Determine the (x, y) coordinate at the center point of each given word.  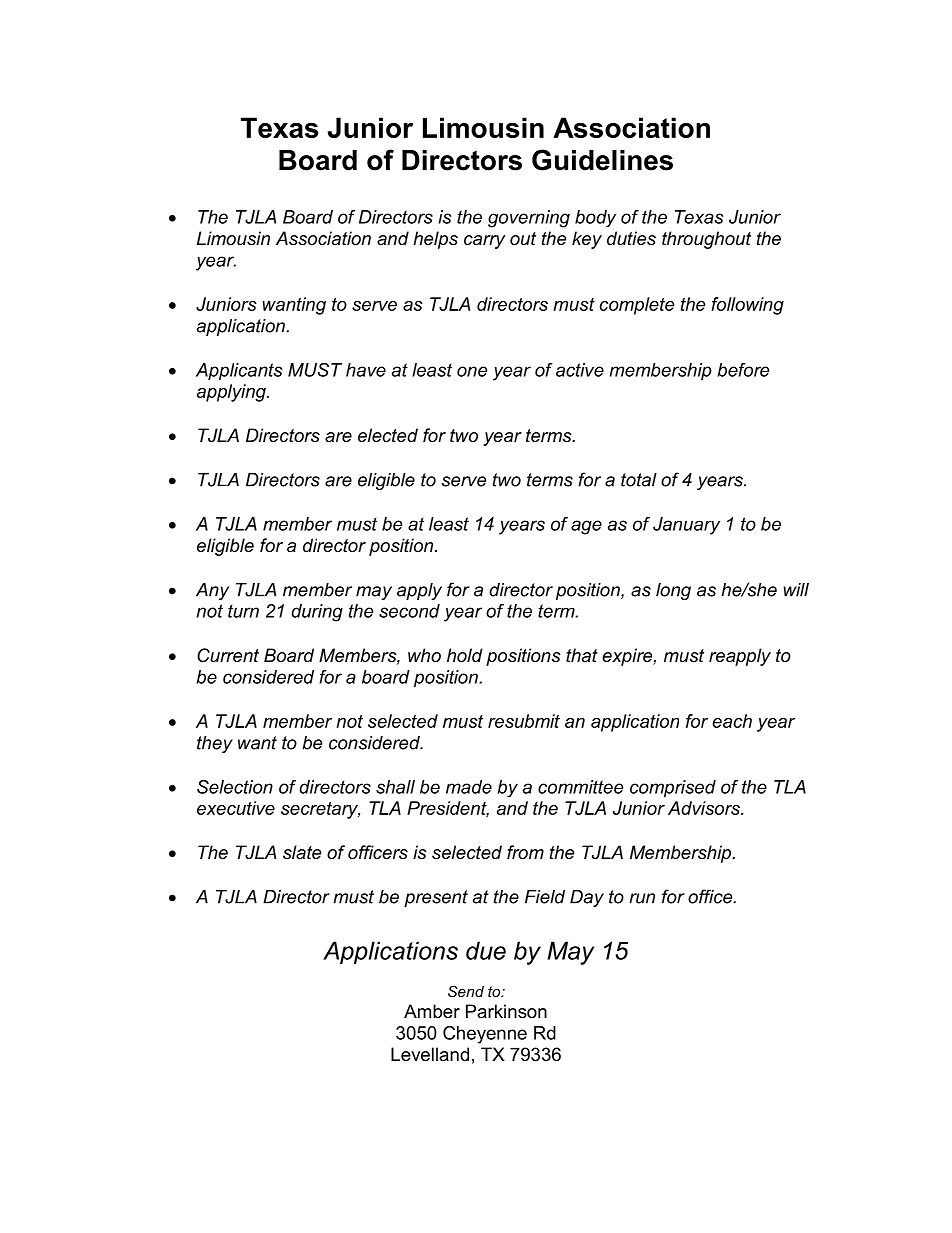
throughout (706, 240)
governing (529, 219)
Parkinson (506, 1011)
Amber (432, 1011)
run (642, 898)
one (472, 371)
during (317, 613)
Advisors (705, 808)
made (469, 787)
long (673, 591)
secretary (320, 810)
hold (465, 655)
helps (435, 240)
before (743, 370)
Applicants (239, 371)
